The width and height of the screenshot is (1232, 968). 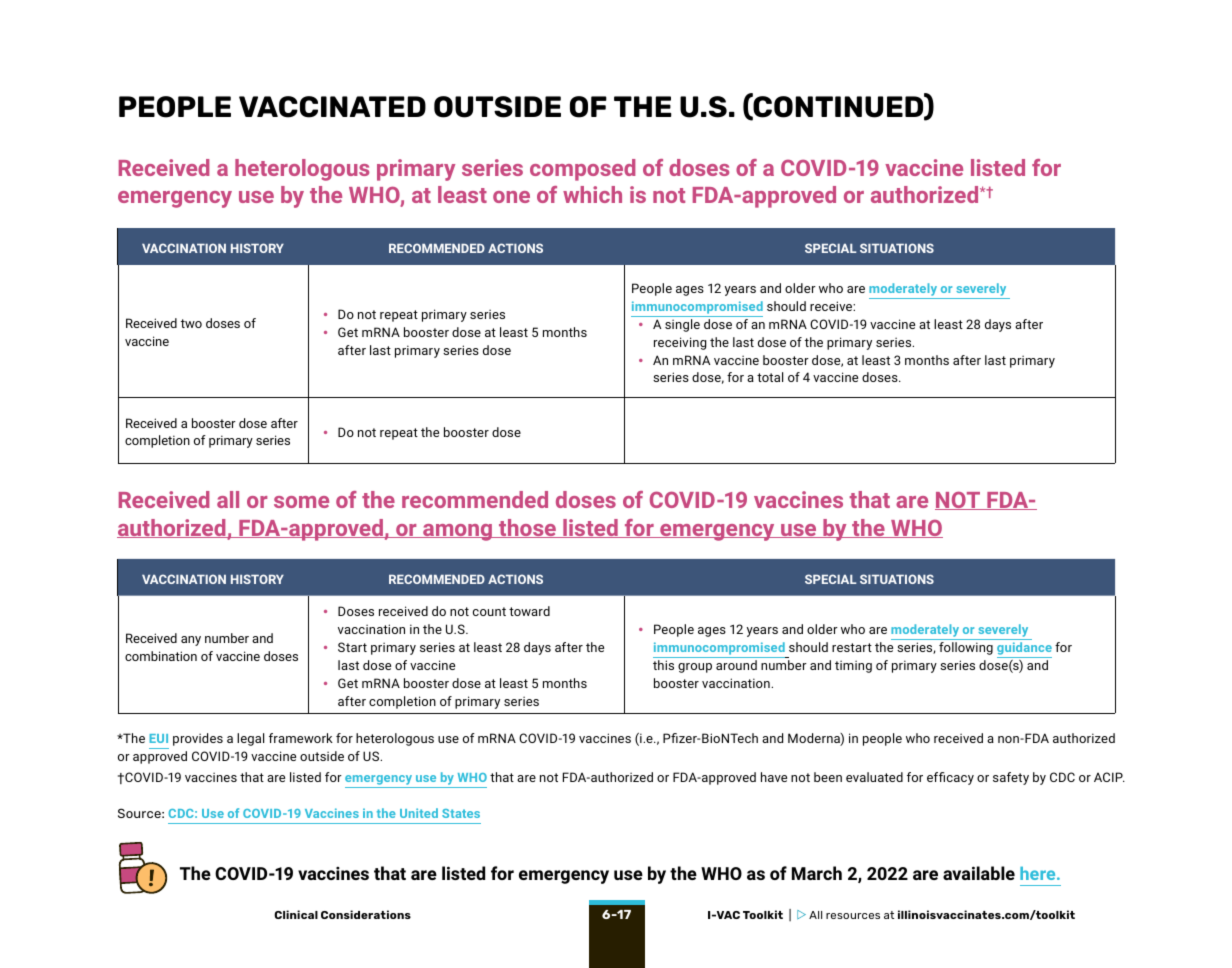 What do you see at coordinates (966, 648) in the screenshot?
I see `following` at bounding box center [966, 648].
